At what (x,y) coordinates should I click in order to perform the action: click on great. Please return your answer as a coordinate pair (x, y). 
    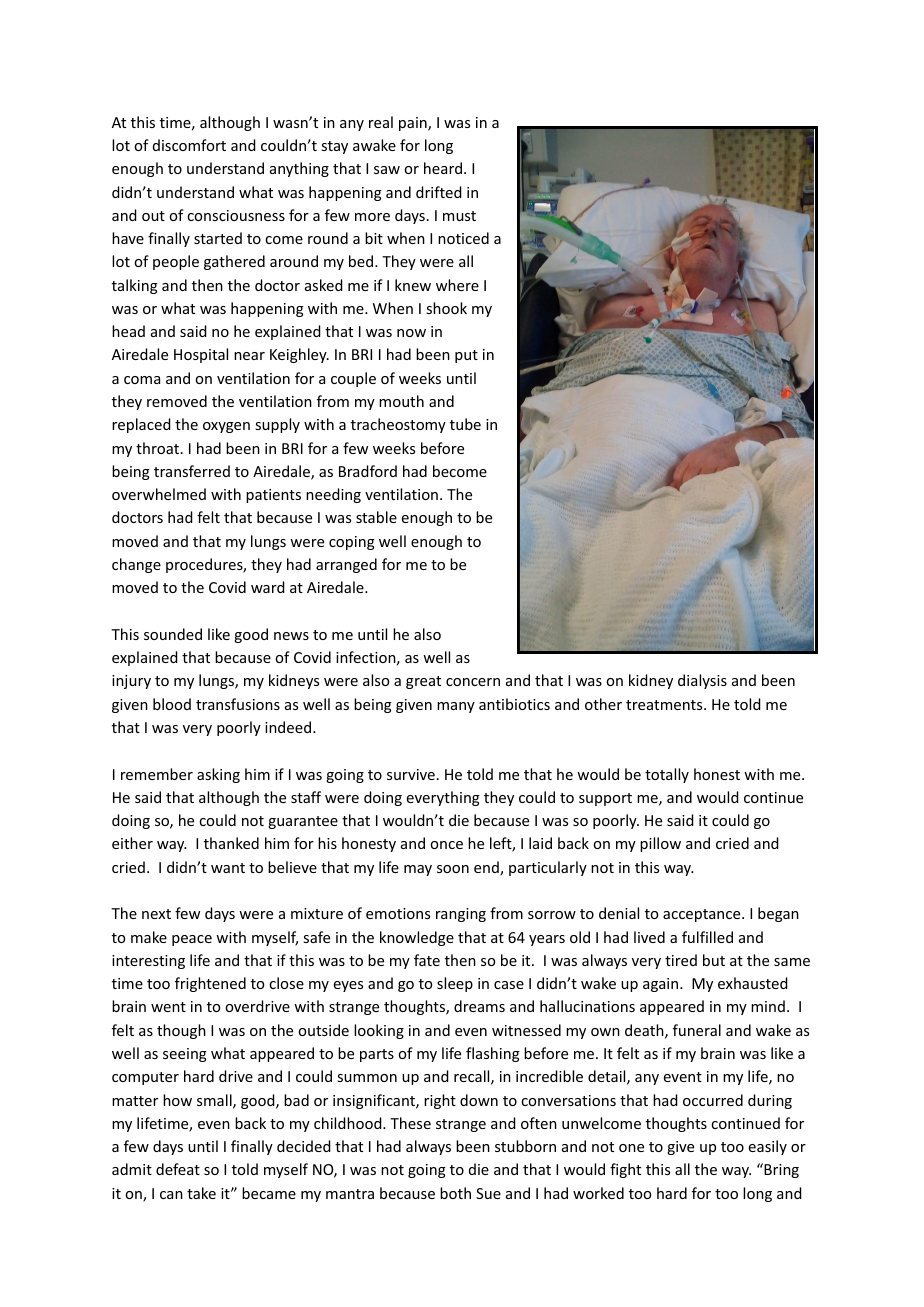
    Looking at the image, I should click on (423, 682).
